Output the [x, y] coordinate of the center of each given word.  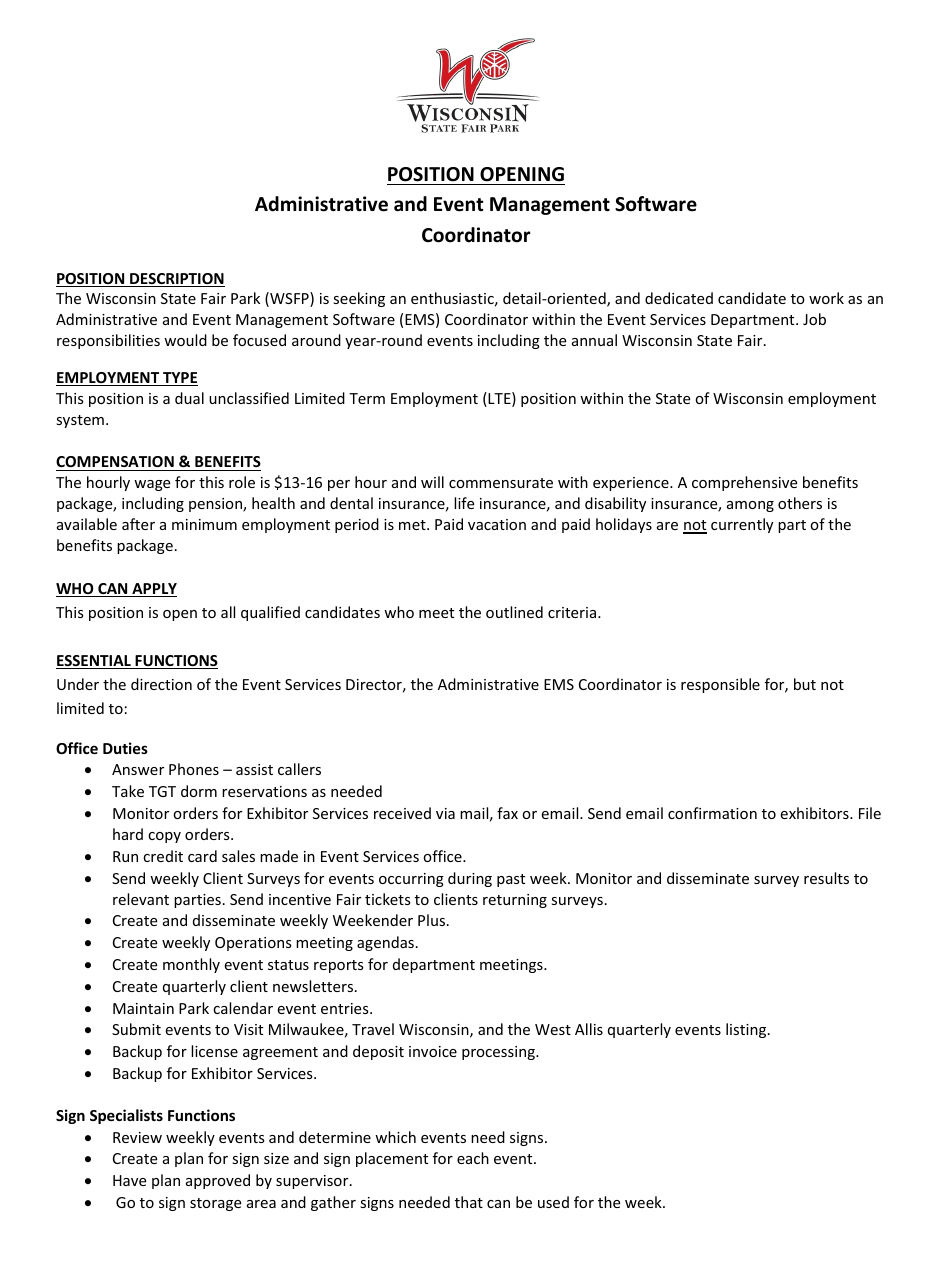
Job [814, 319]
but [805, 684]
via [445, 813]
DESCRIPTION [176, 280]
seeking [359, 299]
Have [129, 1180]
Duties [125, 748]
